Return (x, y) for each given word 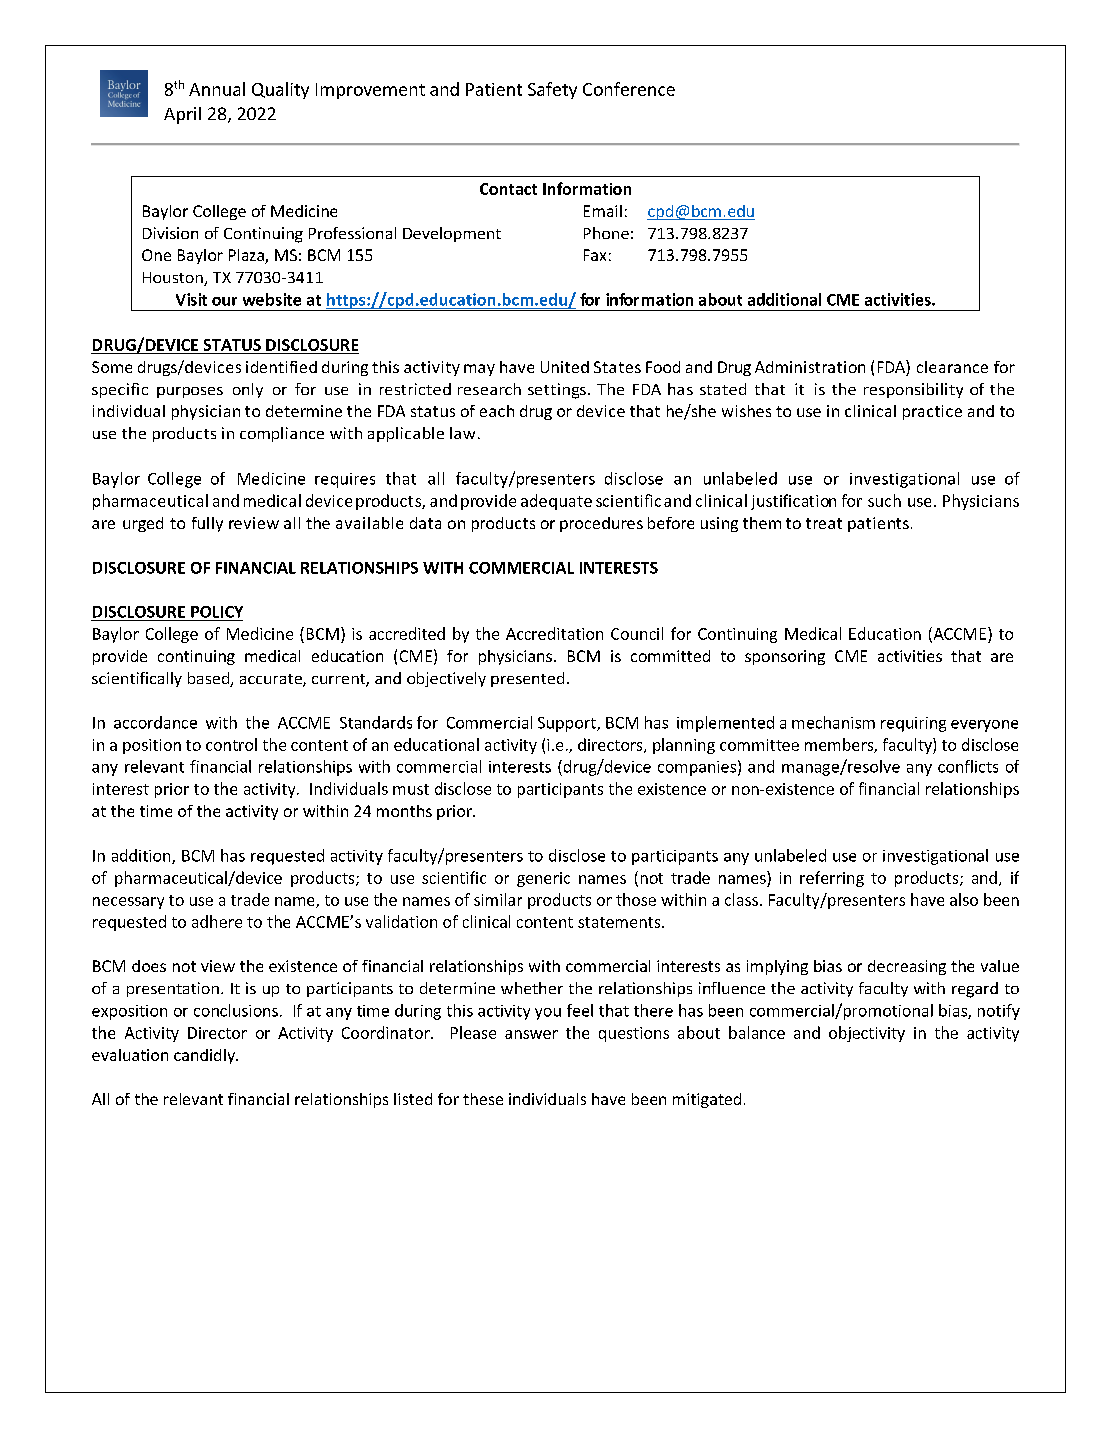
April (182, 115)
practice (932, 412)
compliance (282, 434)
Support (568, 724)
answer (531, 1034)
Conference (629, 89)
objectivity (867, 1034)
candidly (205, 1056)
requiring (913, 724)
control (231, 744)
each (497, 411)
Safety (552, 90)
